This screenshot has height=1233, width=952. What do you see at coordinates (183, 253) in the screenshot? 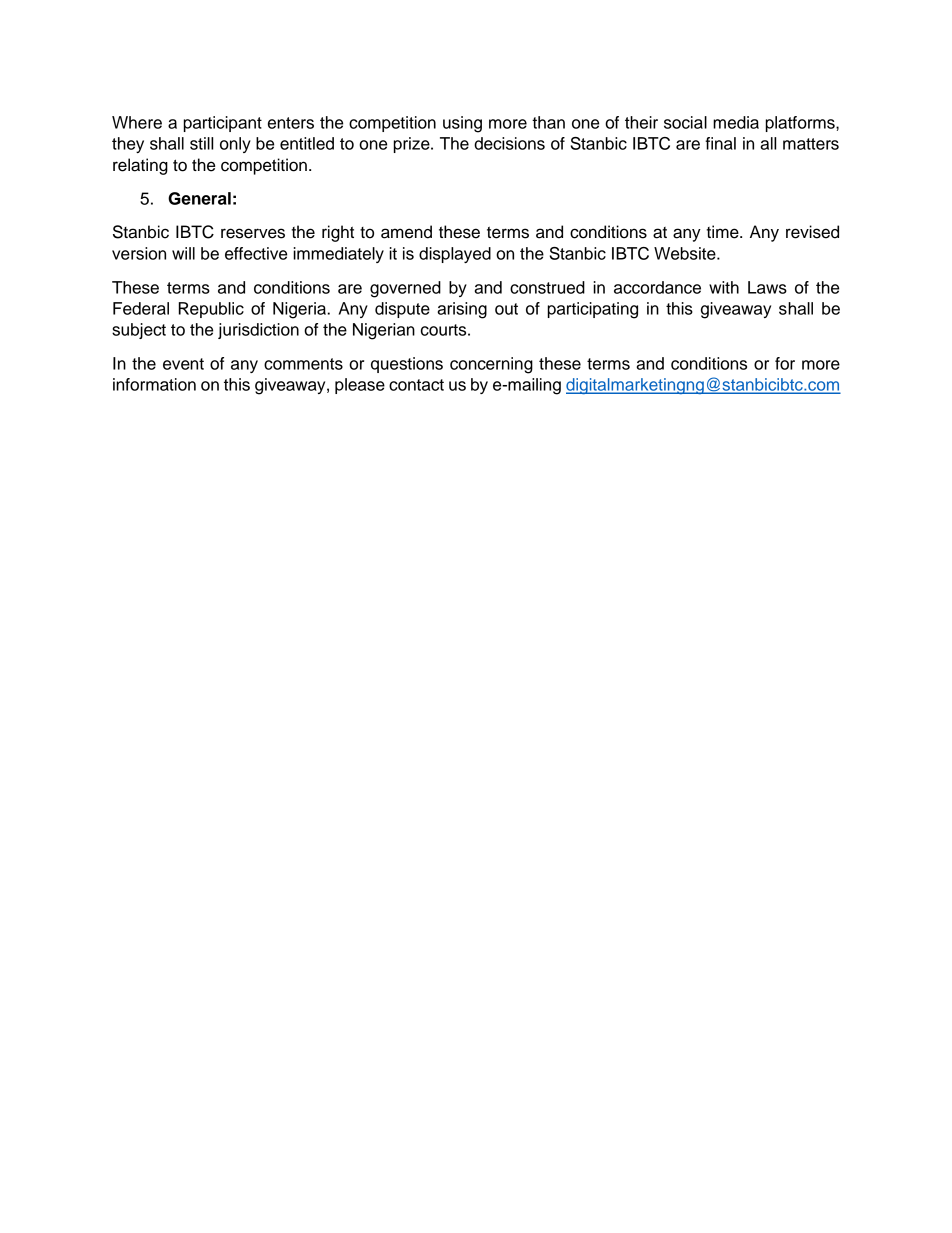
I see `will` at bounding box center [183, 253].
